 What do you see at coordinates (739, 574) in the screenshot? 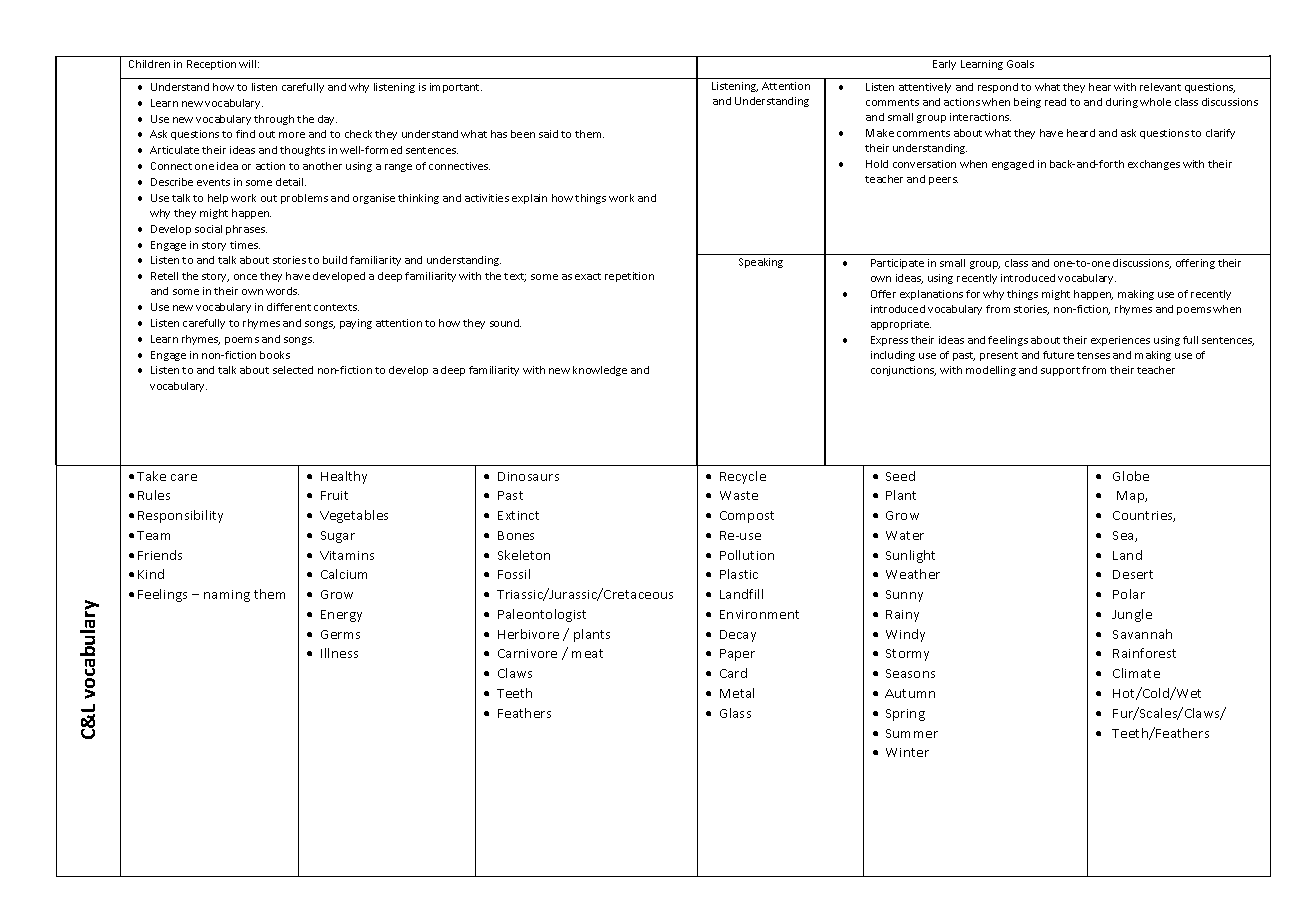
I see `Plastic` at bounding box center [739, 574].
